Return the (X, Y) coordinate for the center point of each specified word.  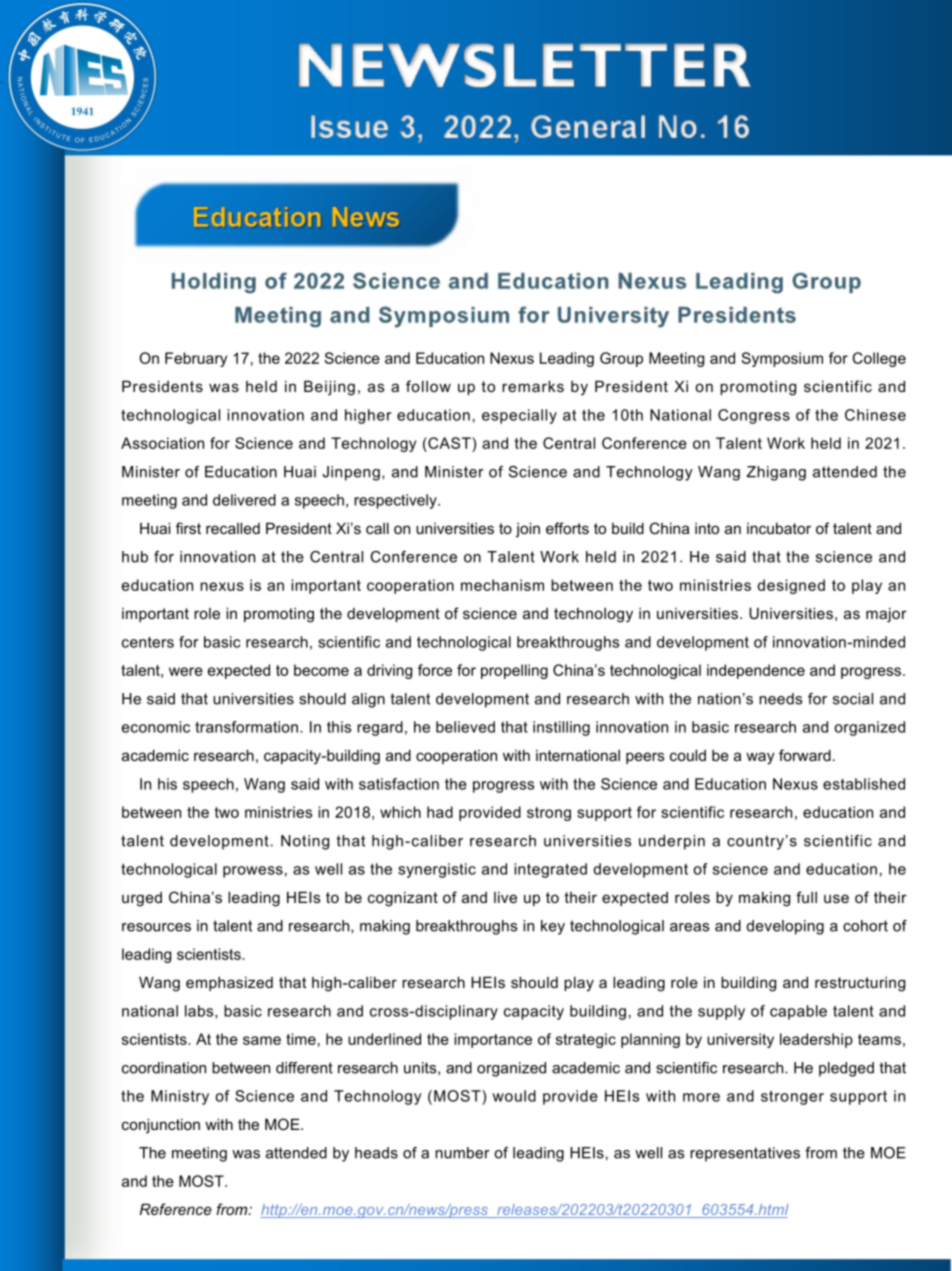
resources (156, 927)
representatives (745, 1154)
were (186, 671)
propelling (514, 671)
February (196, 359)
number (462, 1153)
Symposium (782, 359)
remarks (533, 386)
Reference (176, 1209)
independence (756, 671)
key (553, 927)
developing (785, 927)
